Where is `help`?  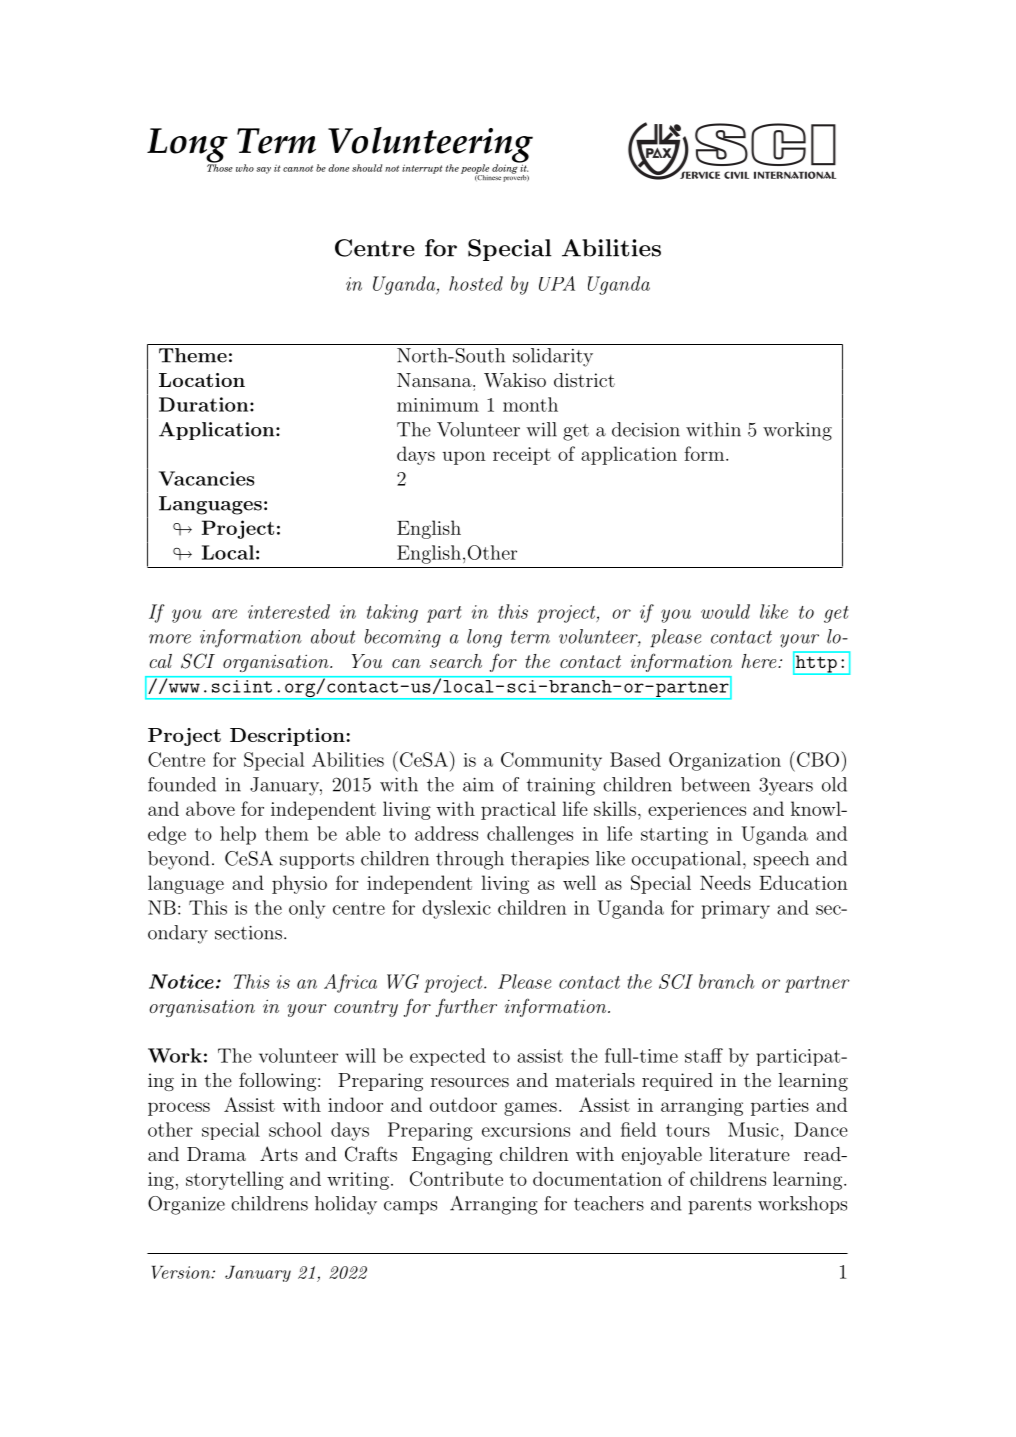
help is located at coordinates (238, 835).
